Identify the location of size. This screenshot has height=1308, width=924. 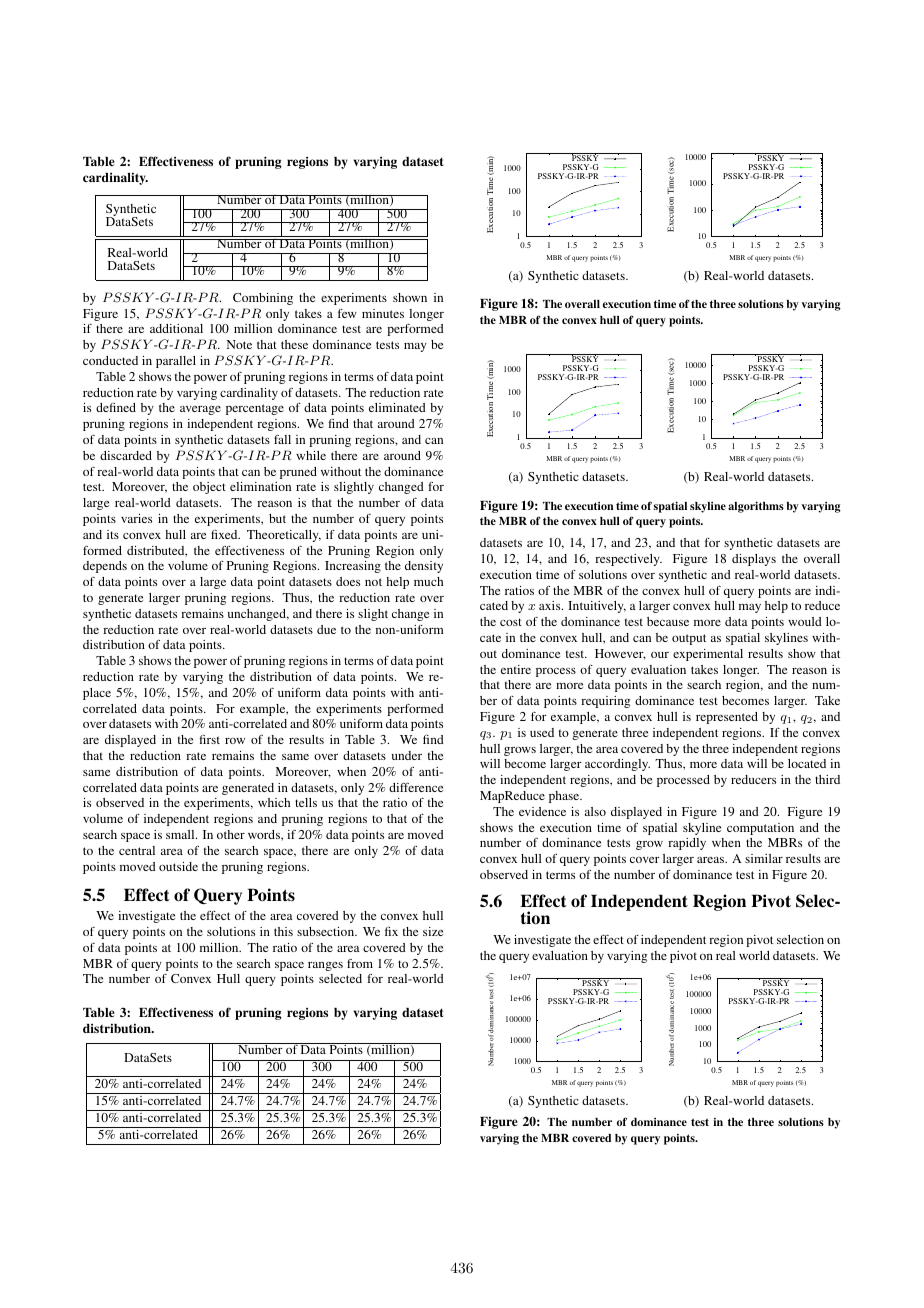
(433, 931).
